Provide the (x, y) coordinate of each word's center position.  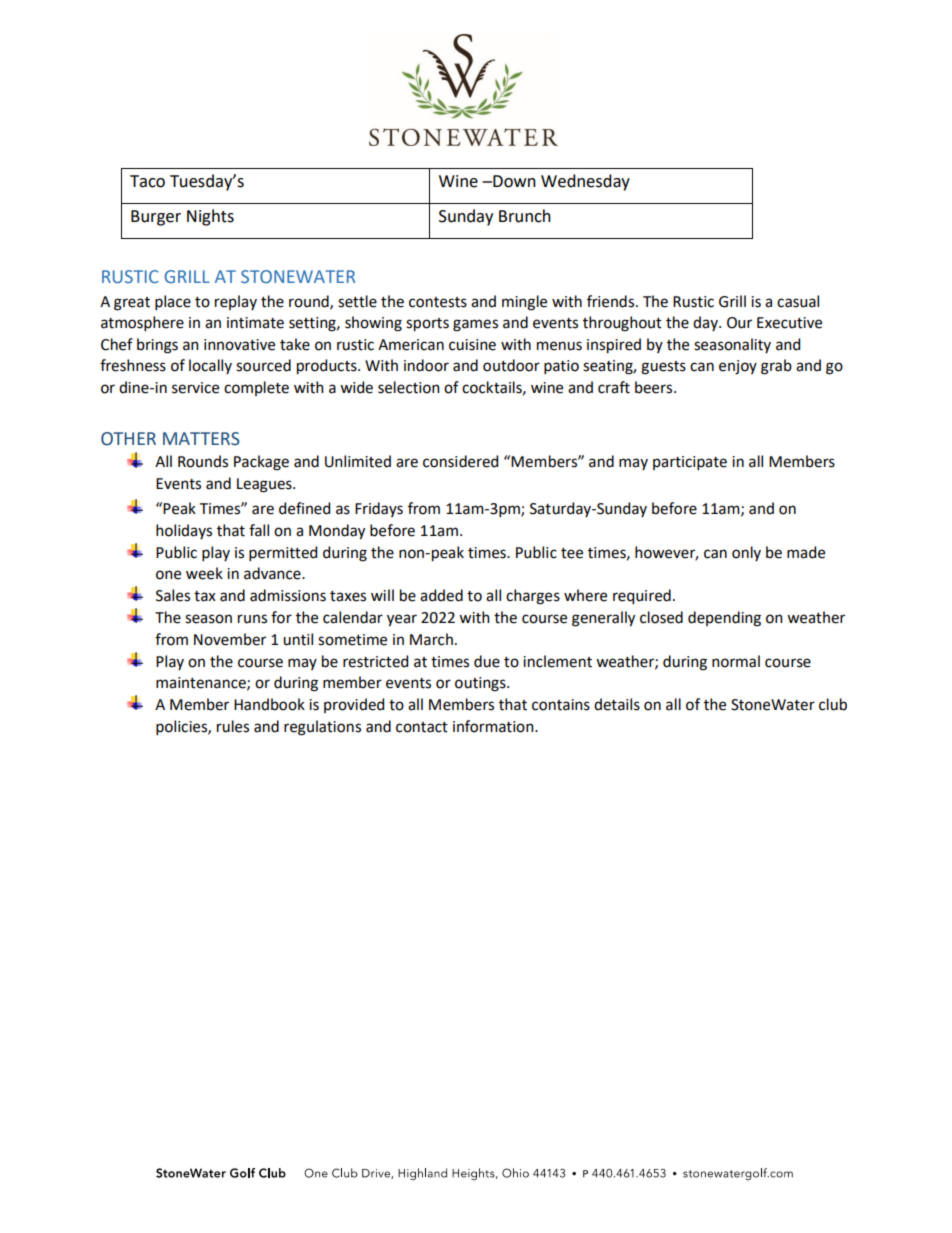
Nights (210, 217)
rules (233, 726)
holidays (184, 531)
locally (210, 366)
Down (513, 181)
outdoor (511, 365)
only (746, 553)
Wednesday (585, 182)
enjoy (738, 367)
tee (572, 553)
